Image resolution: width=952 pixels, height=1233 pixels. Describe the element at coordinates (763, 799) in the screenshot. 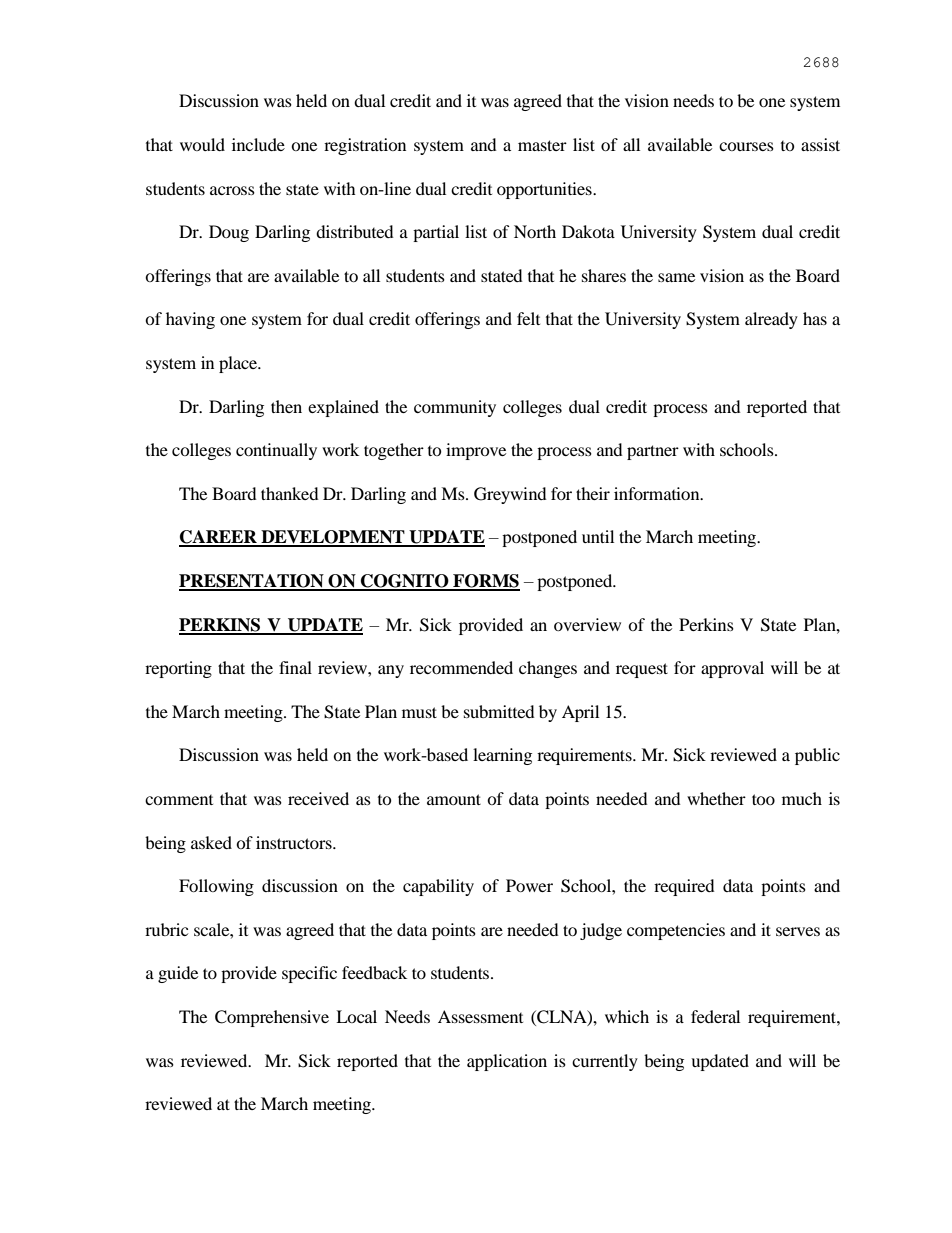

I see `too` at that location.
